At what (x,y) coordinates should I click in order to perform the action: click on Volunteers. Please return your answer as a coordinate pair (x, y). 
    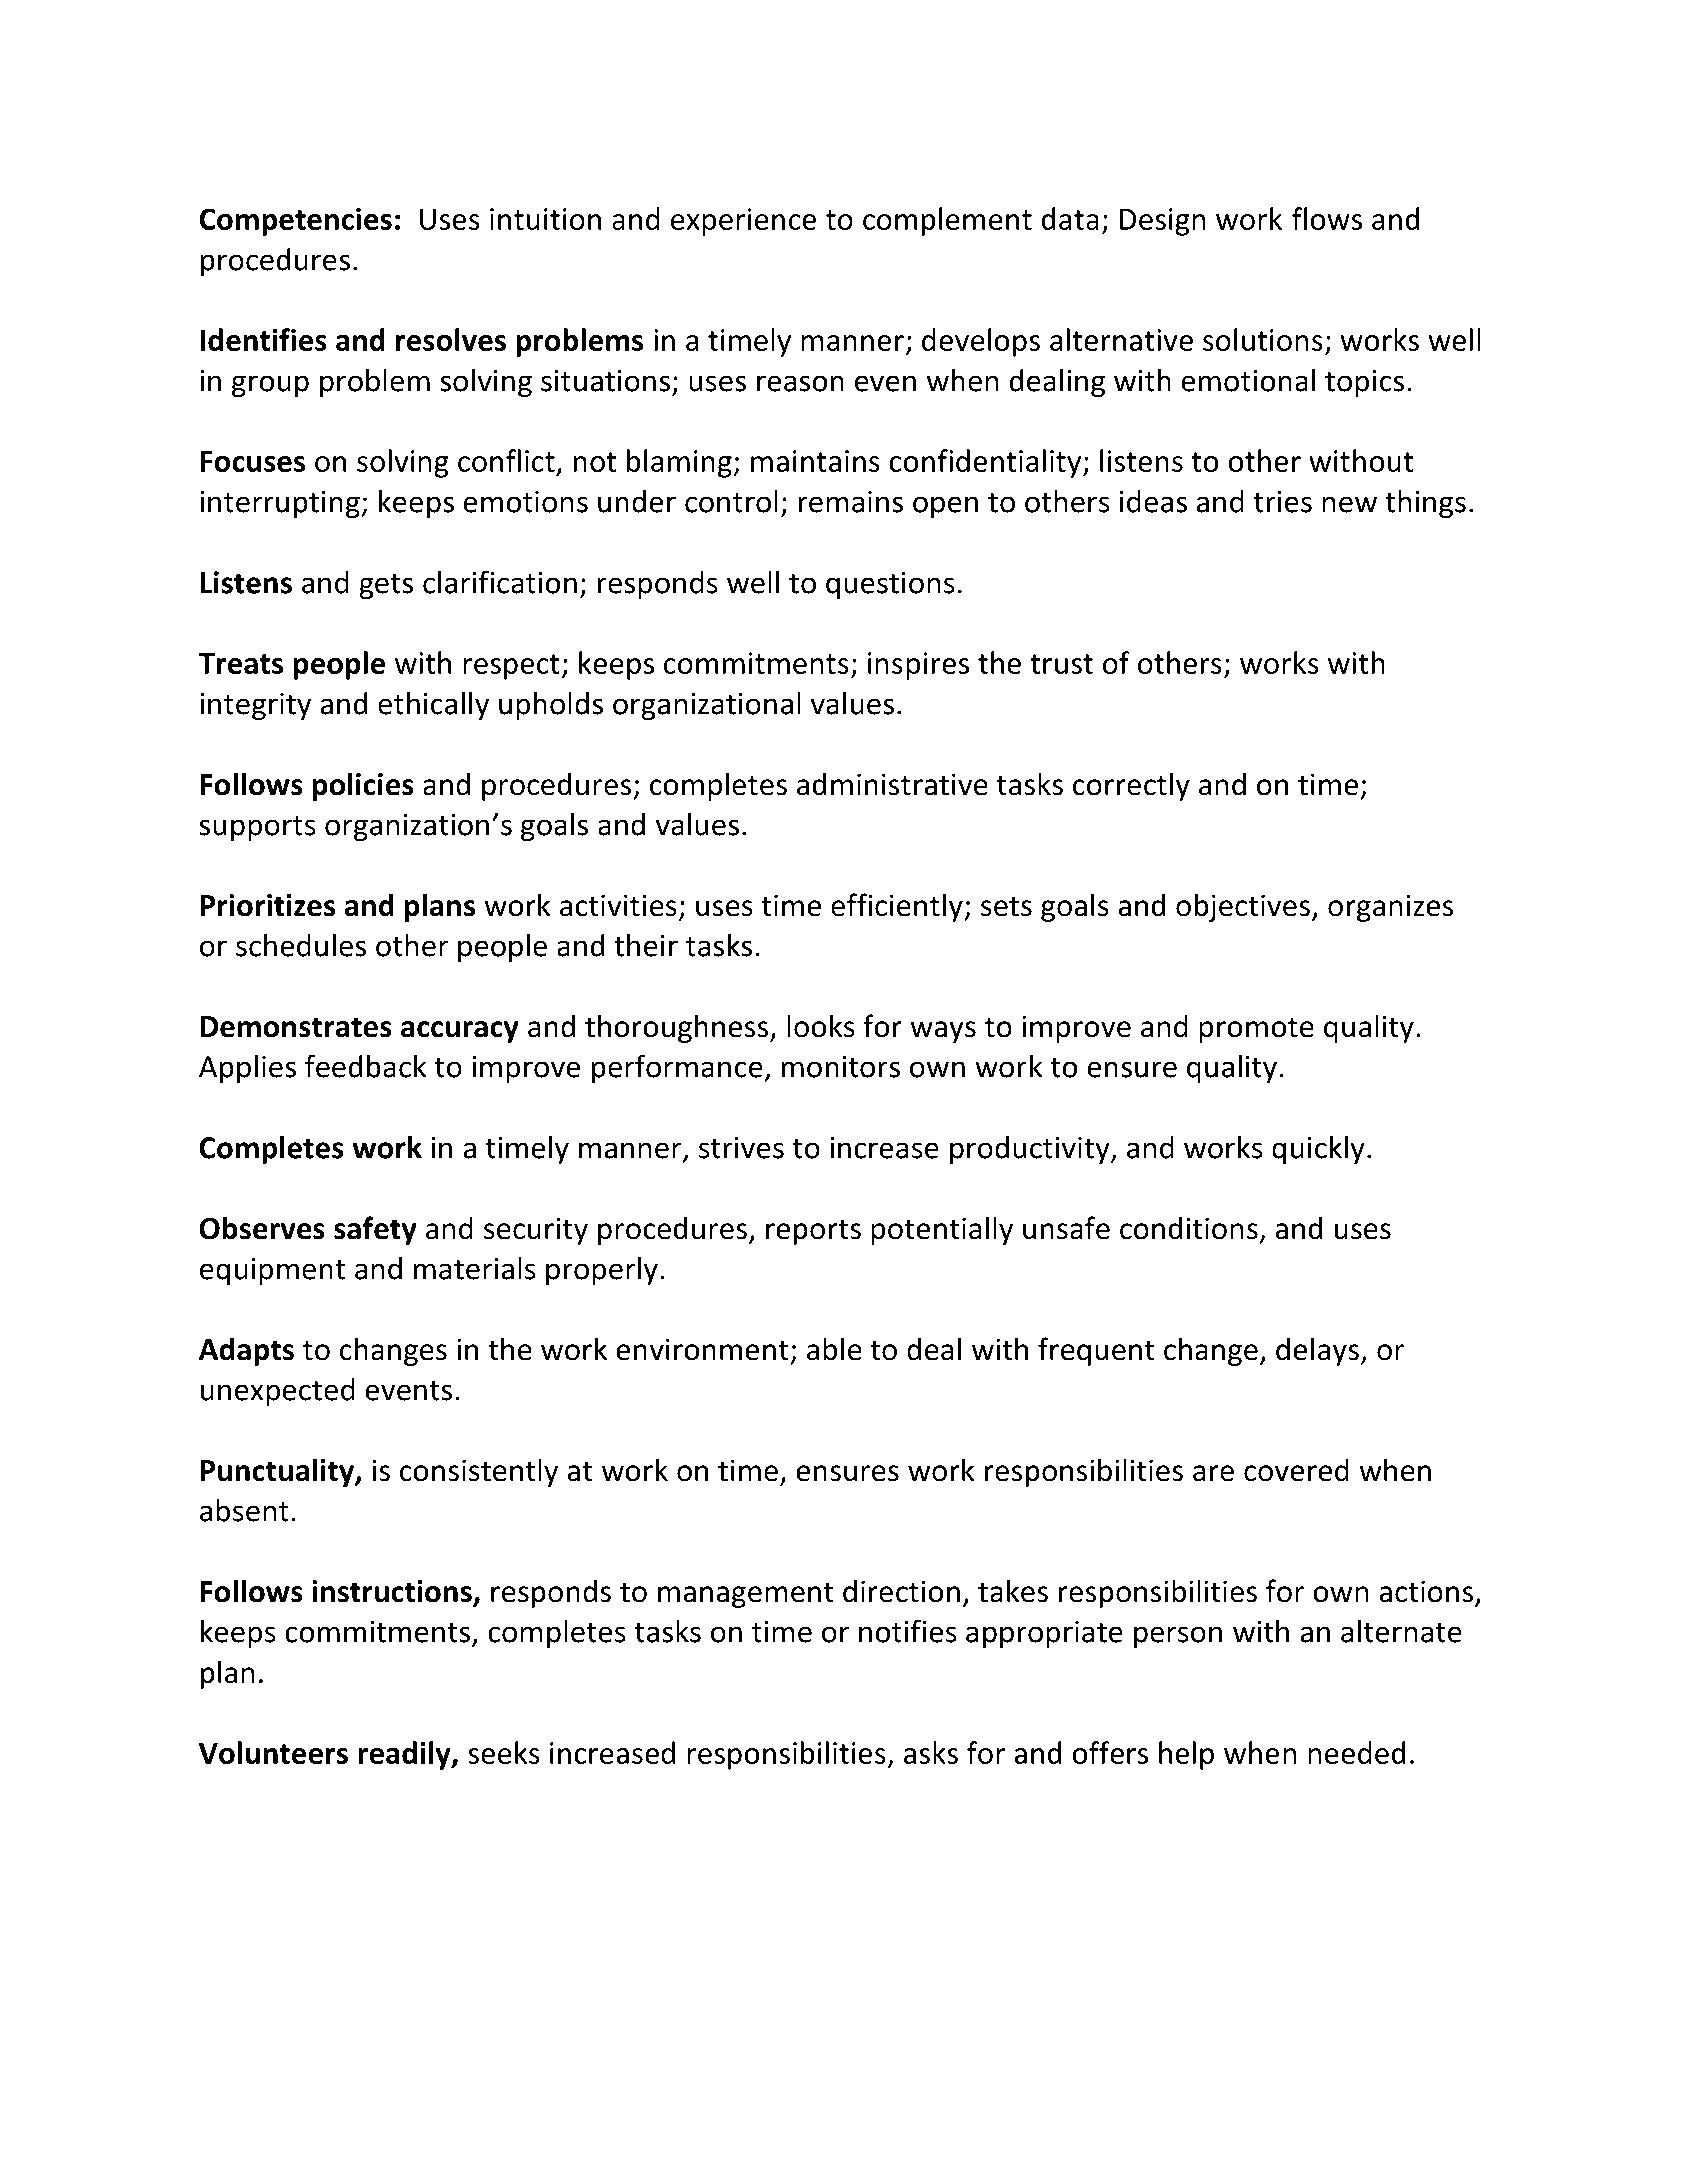
    Looking at the image, I should click on (273, 1752).
